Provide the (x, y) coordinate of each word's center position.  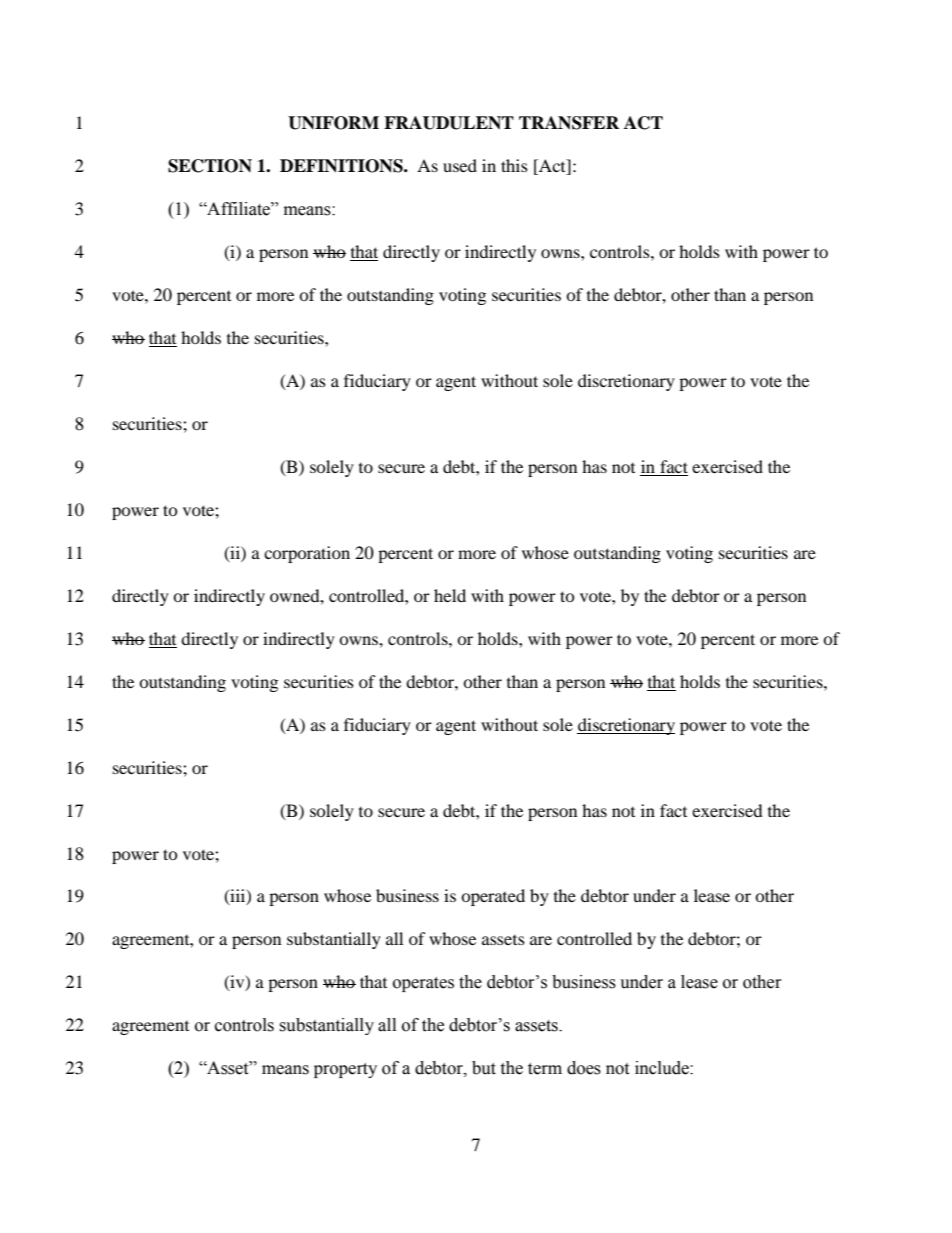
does (584, 1068)
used (460, 165)
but (484, 1068)
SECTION (210, 166)
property (345, 1070)
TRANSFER (569, 123)
